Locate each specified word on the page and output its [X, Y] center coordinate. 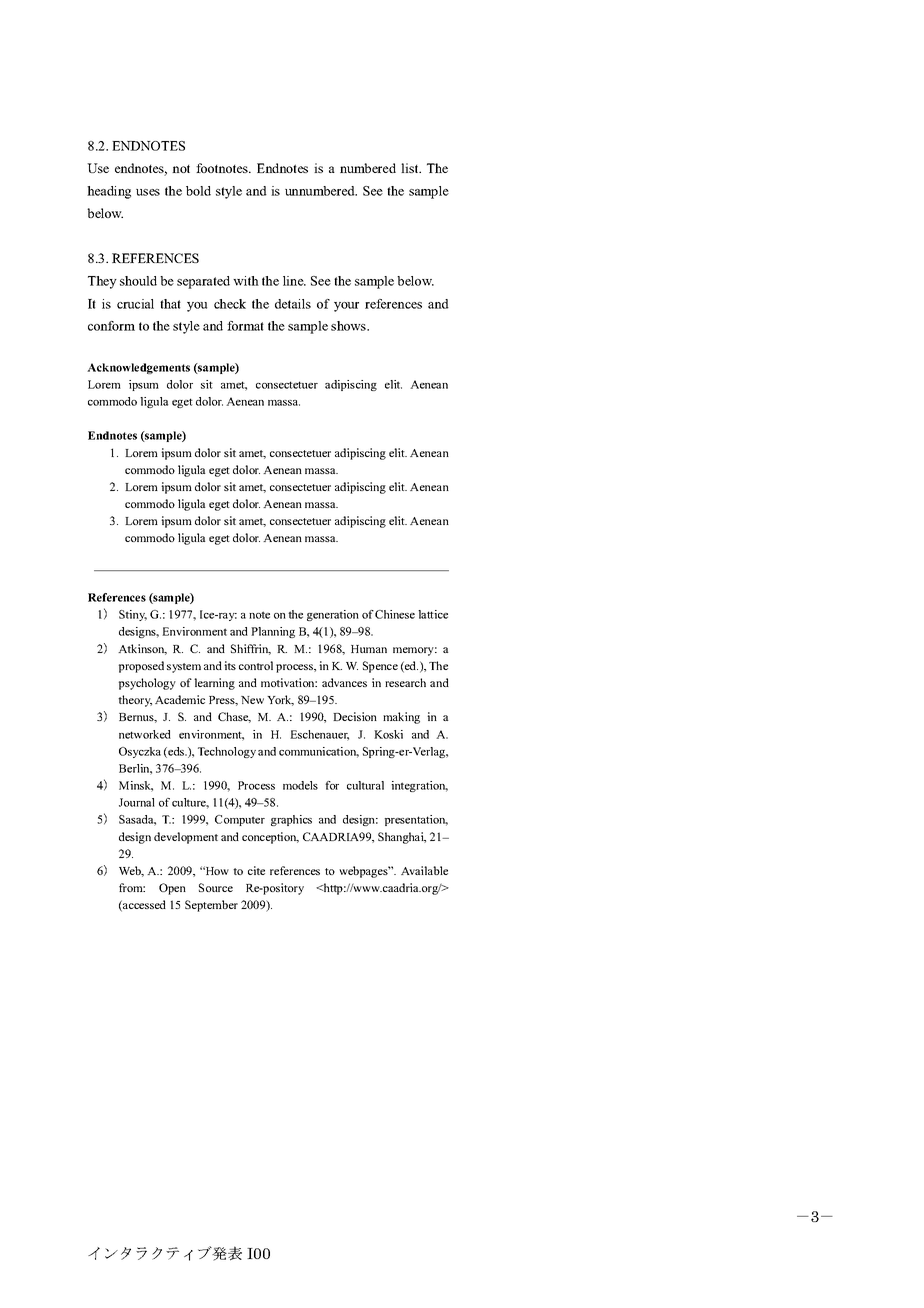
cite [256, 870]
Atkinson [142, 649]
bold [198, 191]
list [411, 168]
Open [172, 889]
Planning [273, 632]
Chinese [395, 614]
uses [148, 192]
